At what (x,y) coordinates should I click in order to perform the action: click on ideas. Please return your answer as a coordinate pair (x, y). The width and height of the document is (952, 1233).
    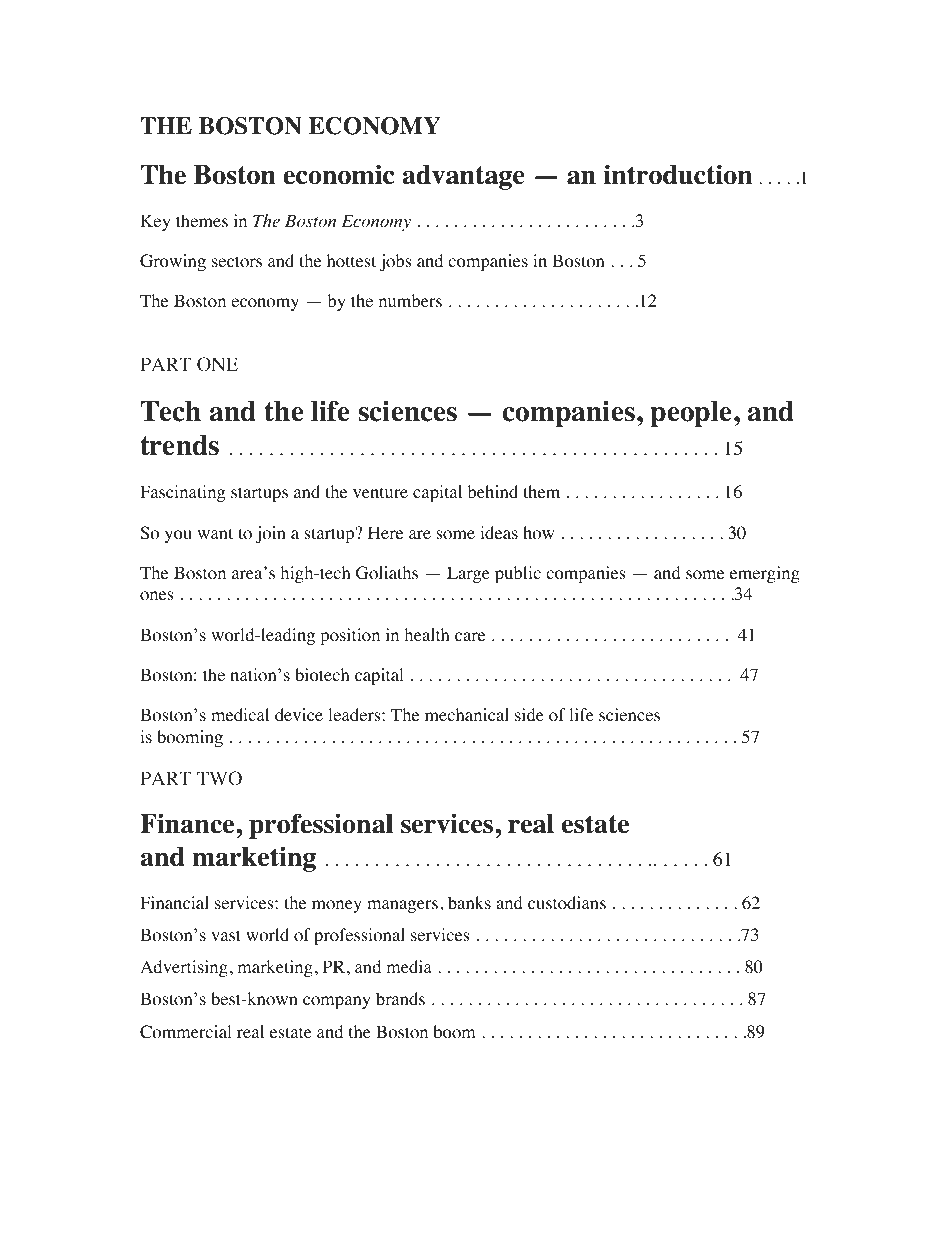
    Looking at the image, I should click on (499, 532).
